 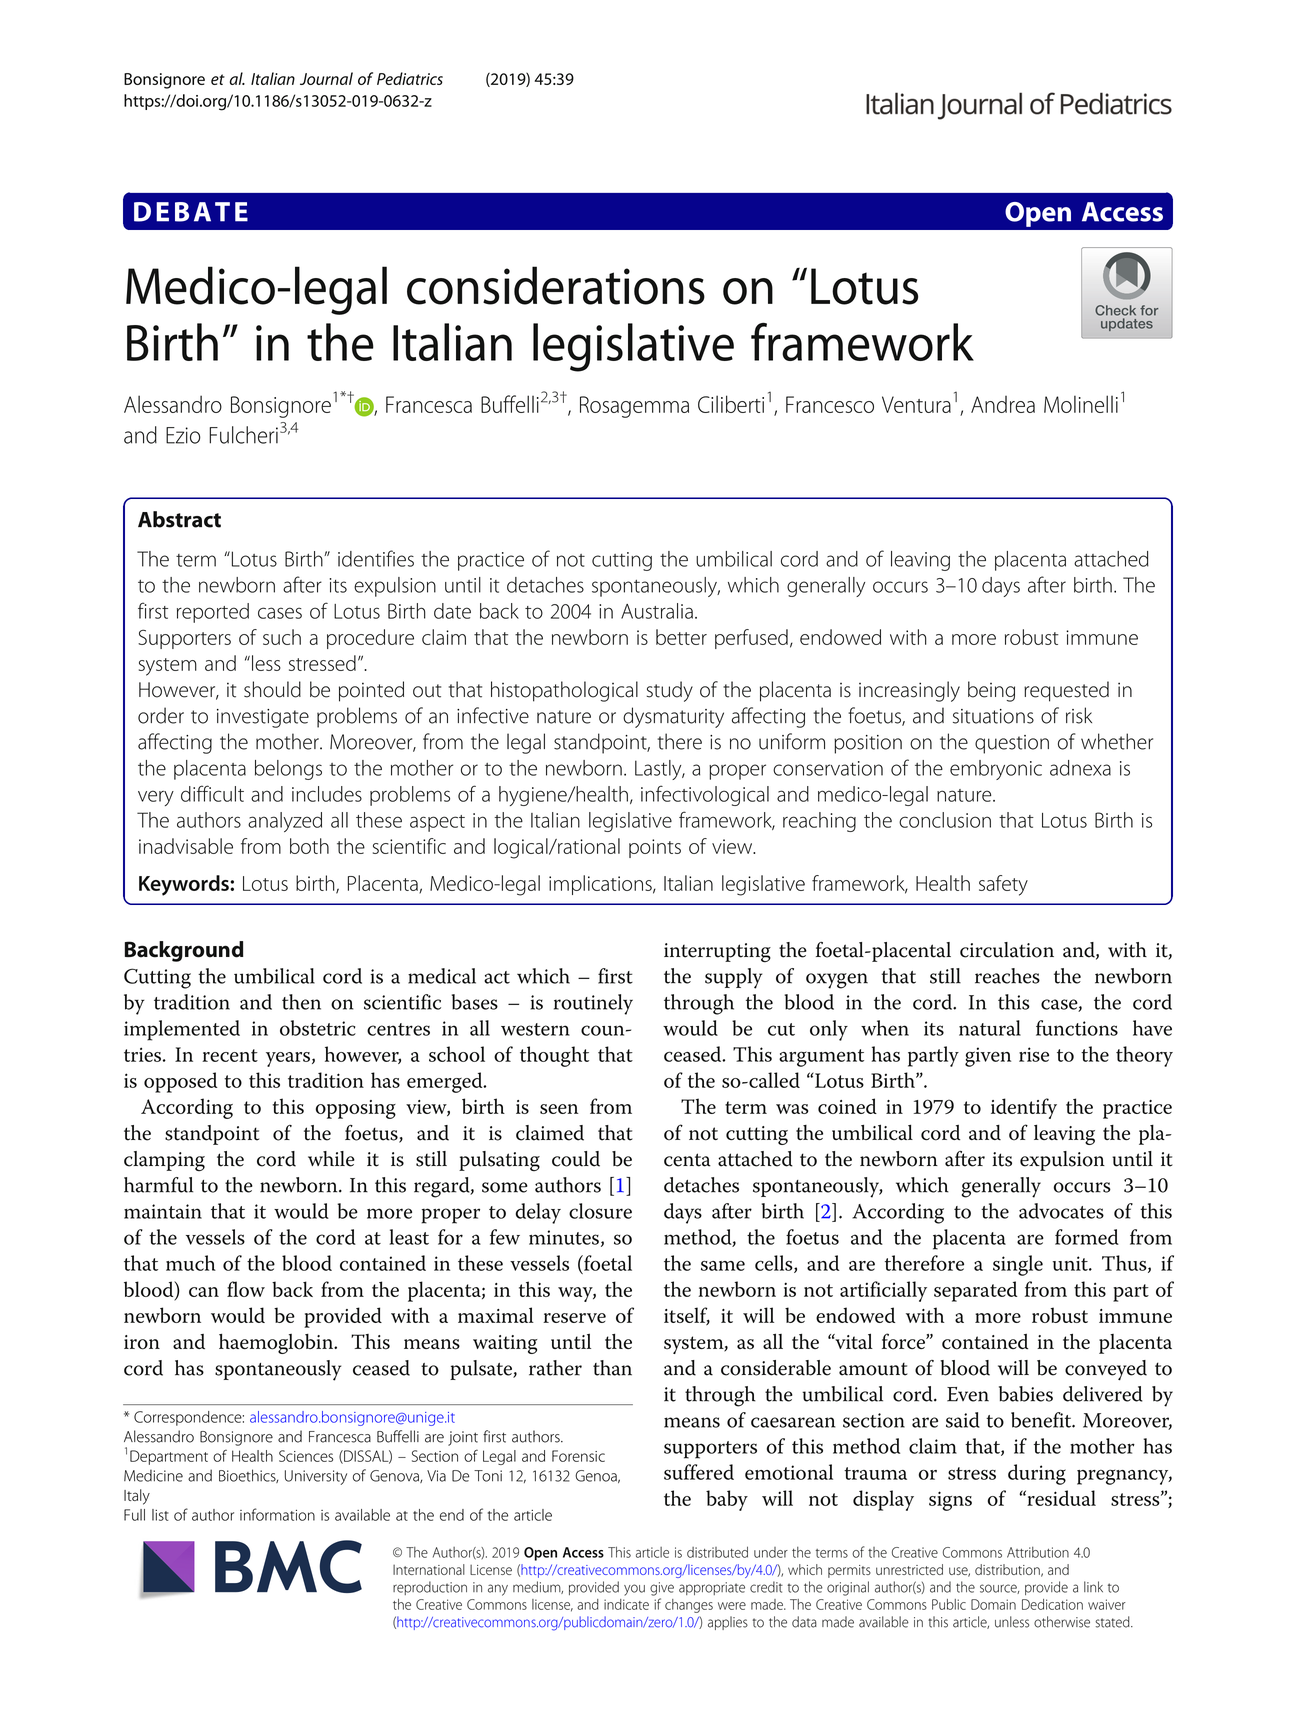 What do you see at coordinates (1003, 885) in the screenshot?
I see `safety` at bounding box center [1003, 885].
